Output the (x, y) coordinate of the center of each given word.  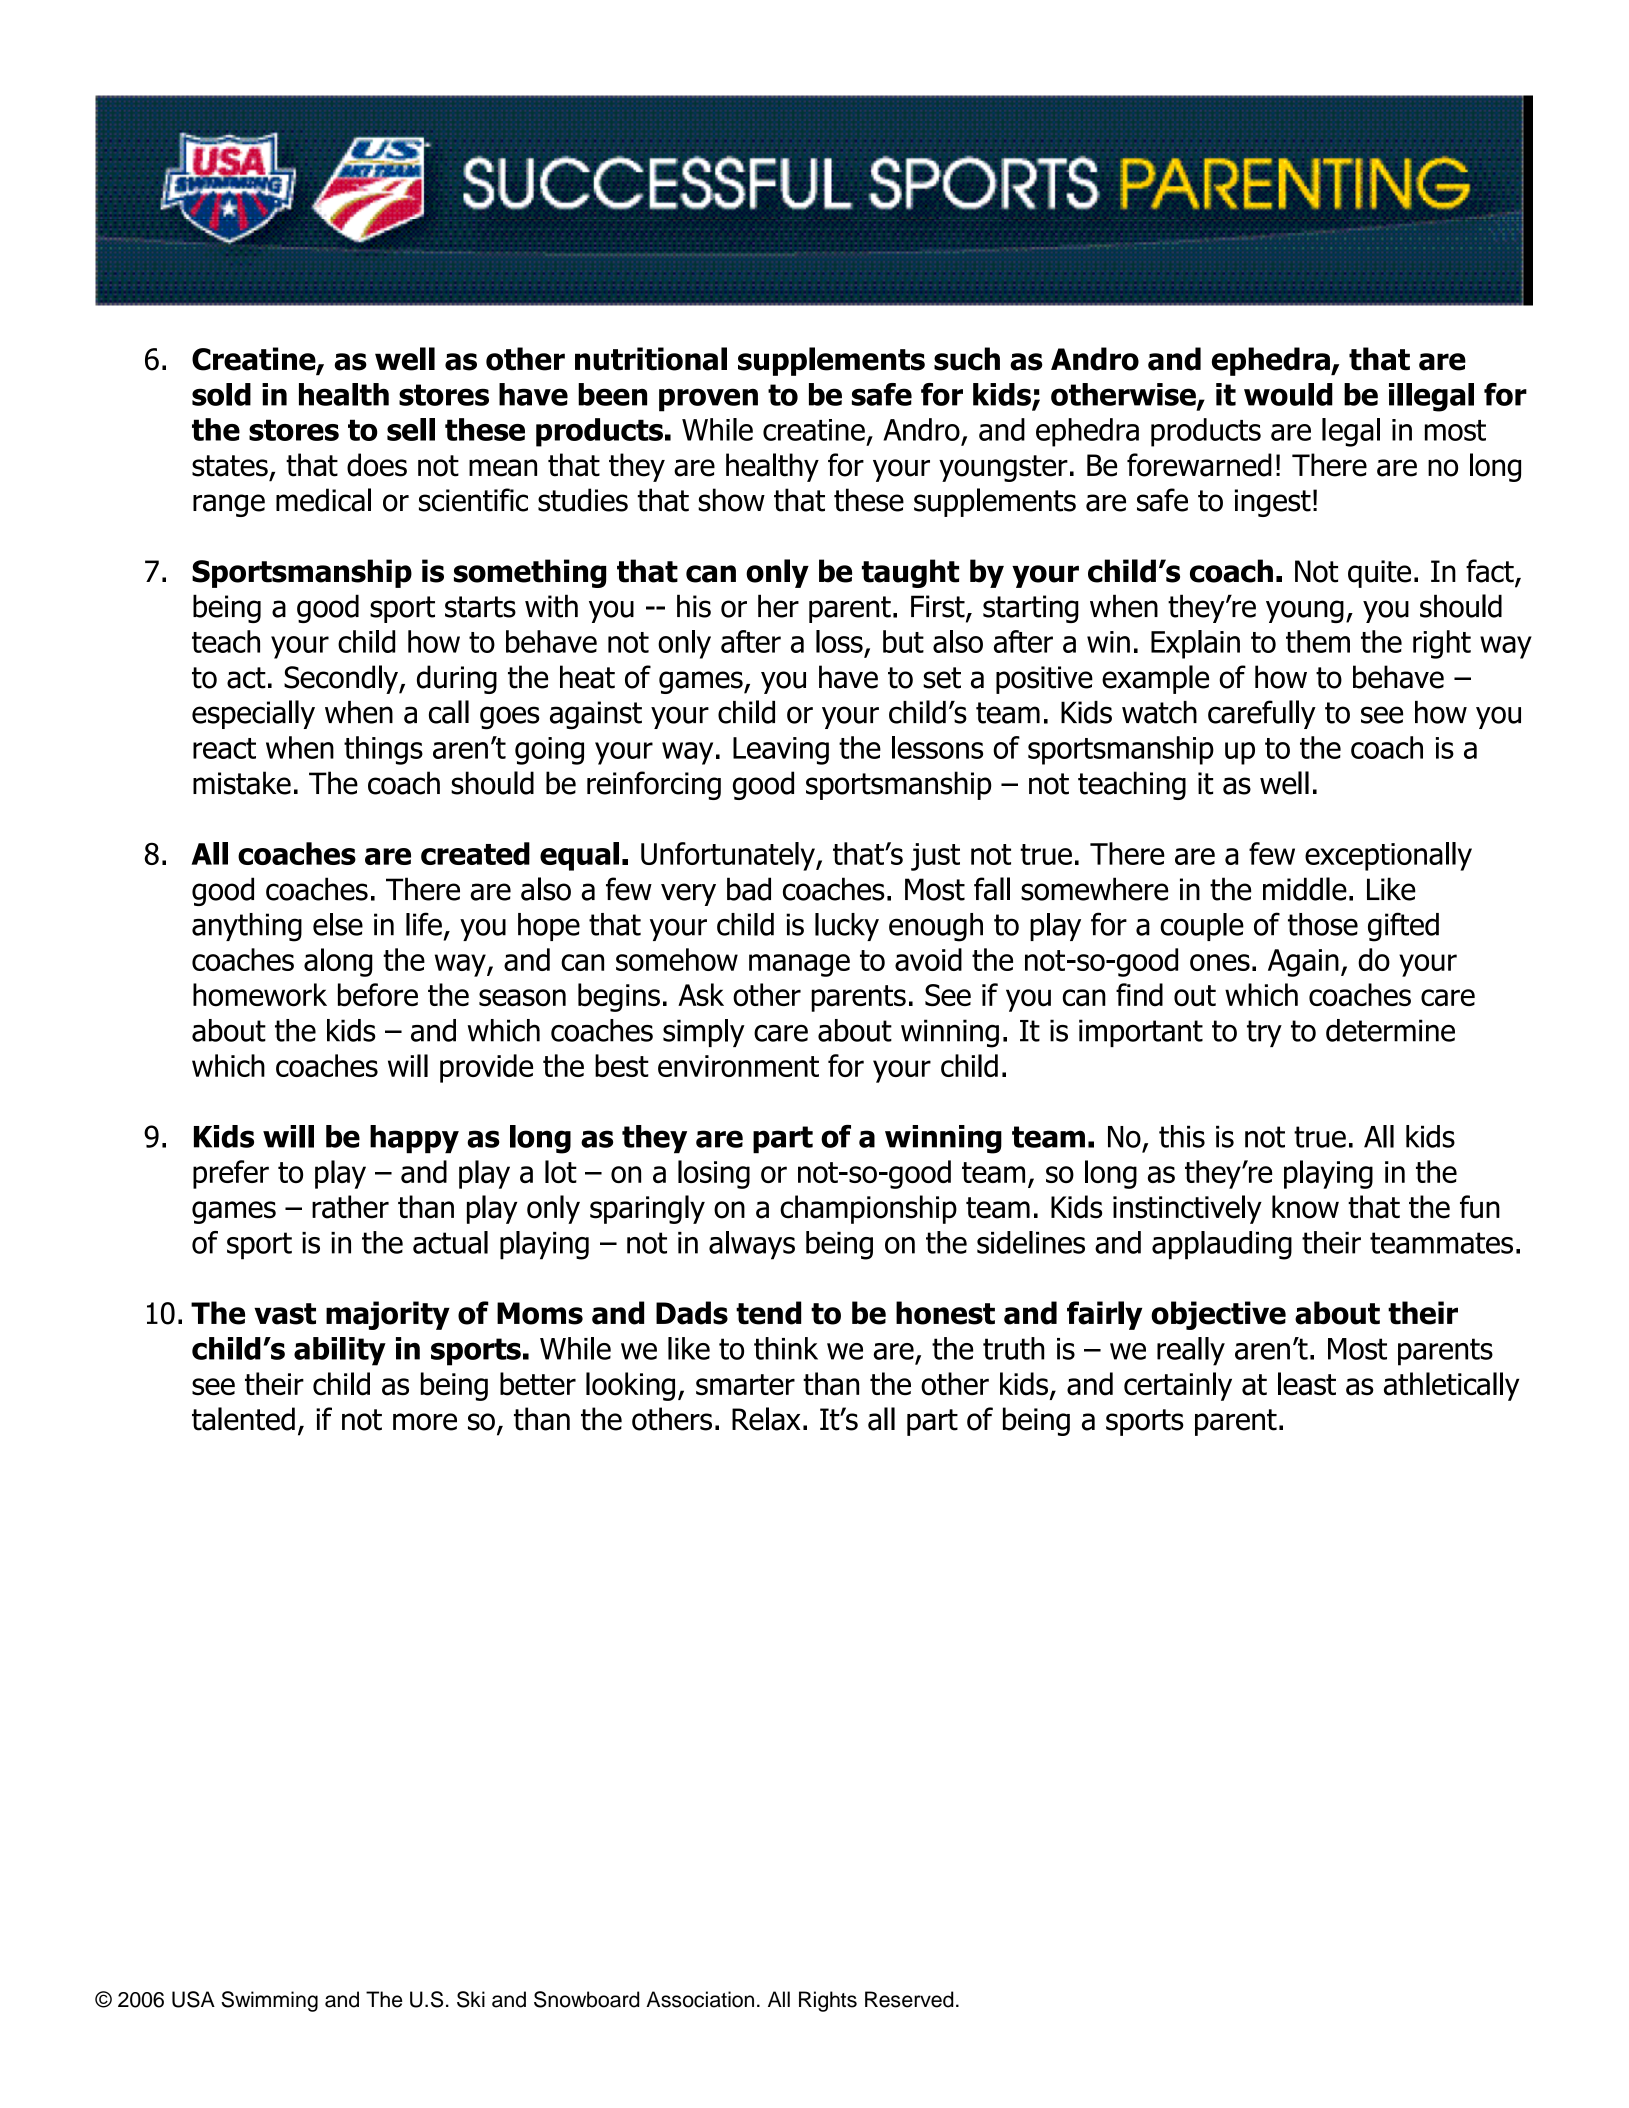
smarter (745, 1385)
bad (749, 889)
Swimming (269, 2001)
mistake (242, 783)
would (1288, 394)
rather (350, 1207)
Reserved (909, 1999)
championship (868, 1209)
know (1305, 1207)
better (538, 1384)
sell (411, 429)
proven (708, 400)
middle (1305, 889)
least (1307, 1384)
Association (700, 1999)
